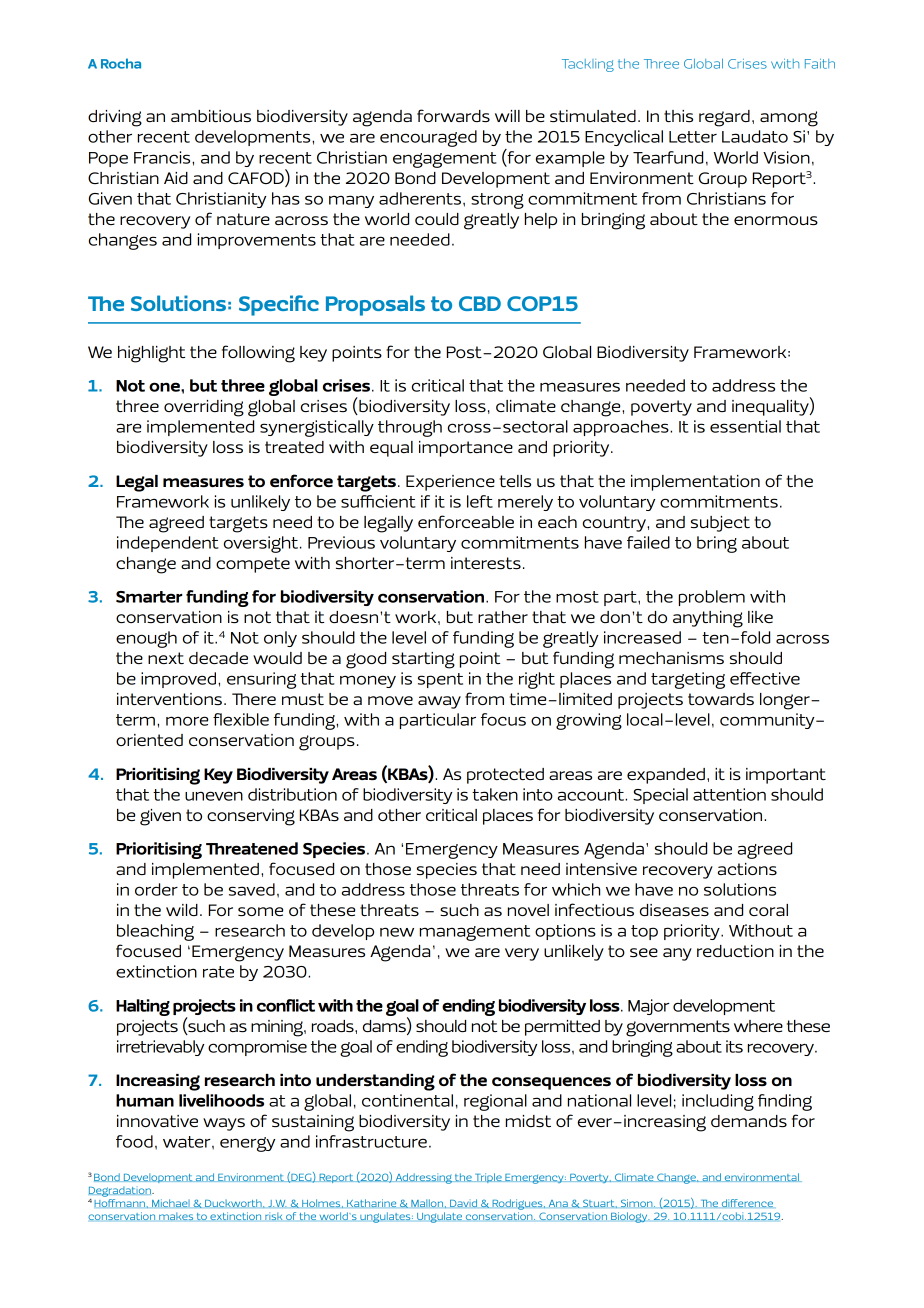 Image resolution: width=924 pixels, height=1308 pixels. I want to click on attention, so click(729, 794).
